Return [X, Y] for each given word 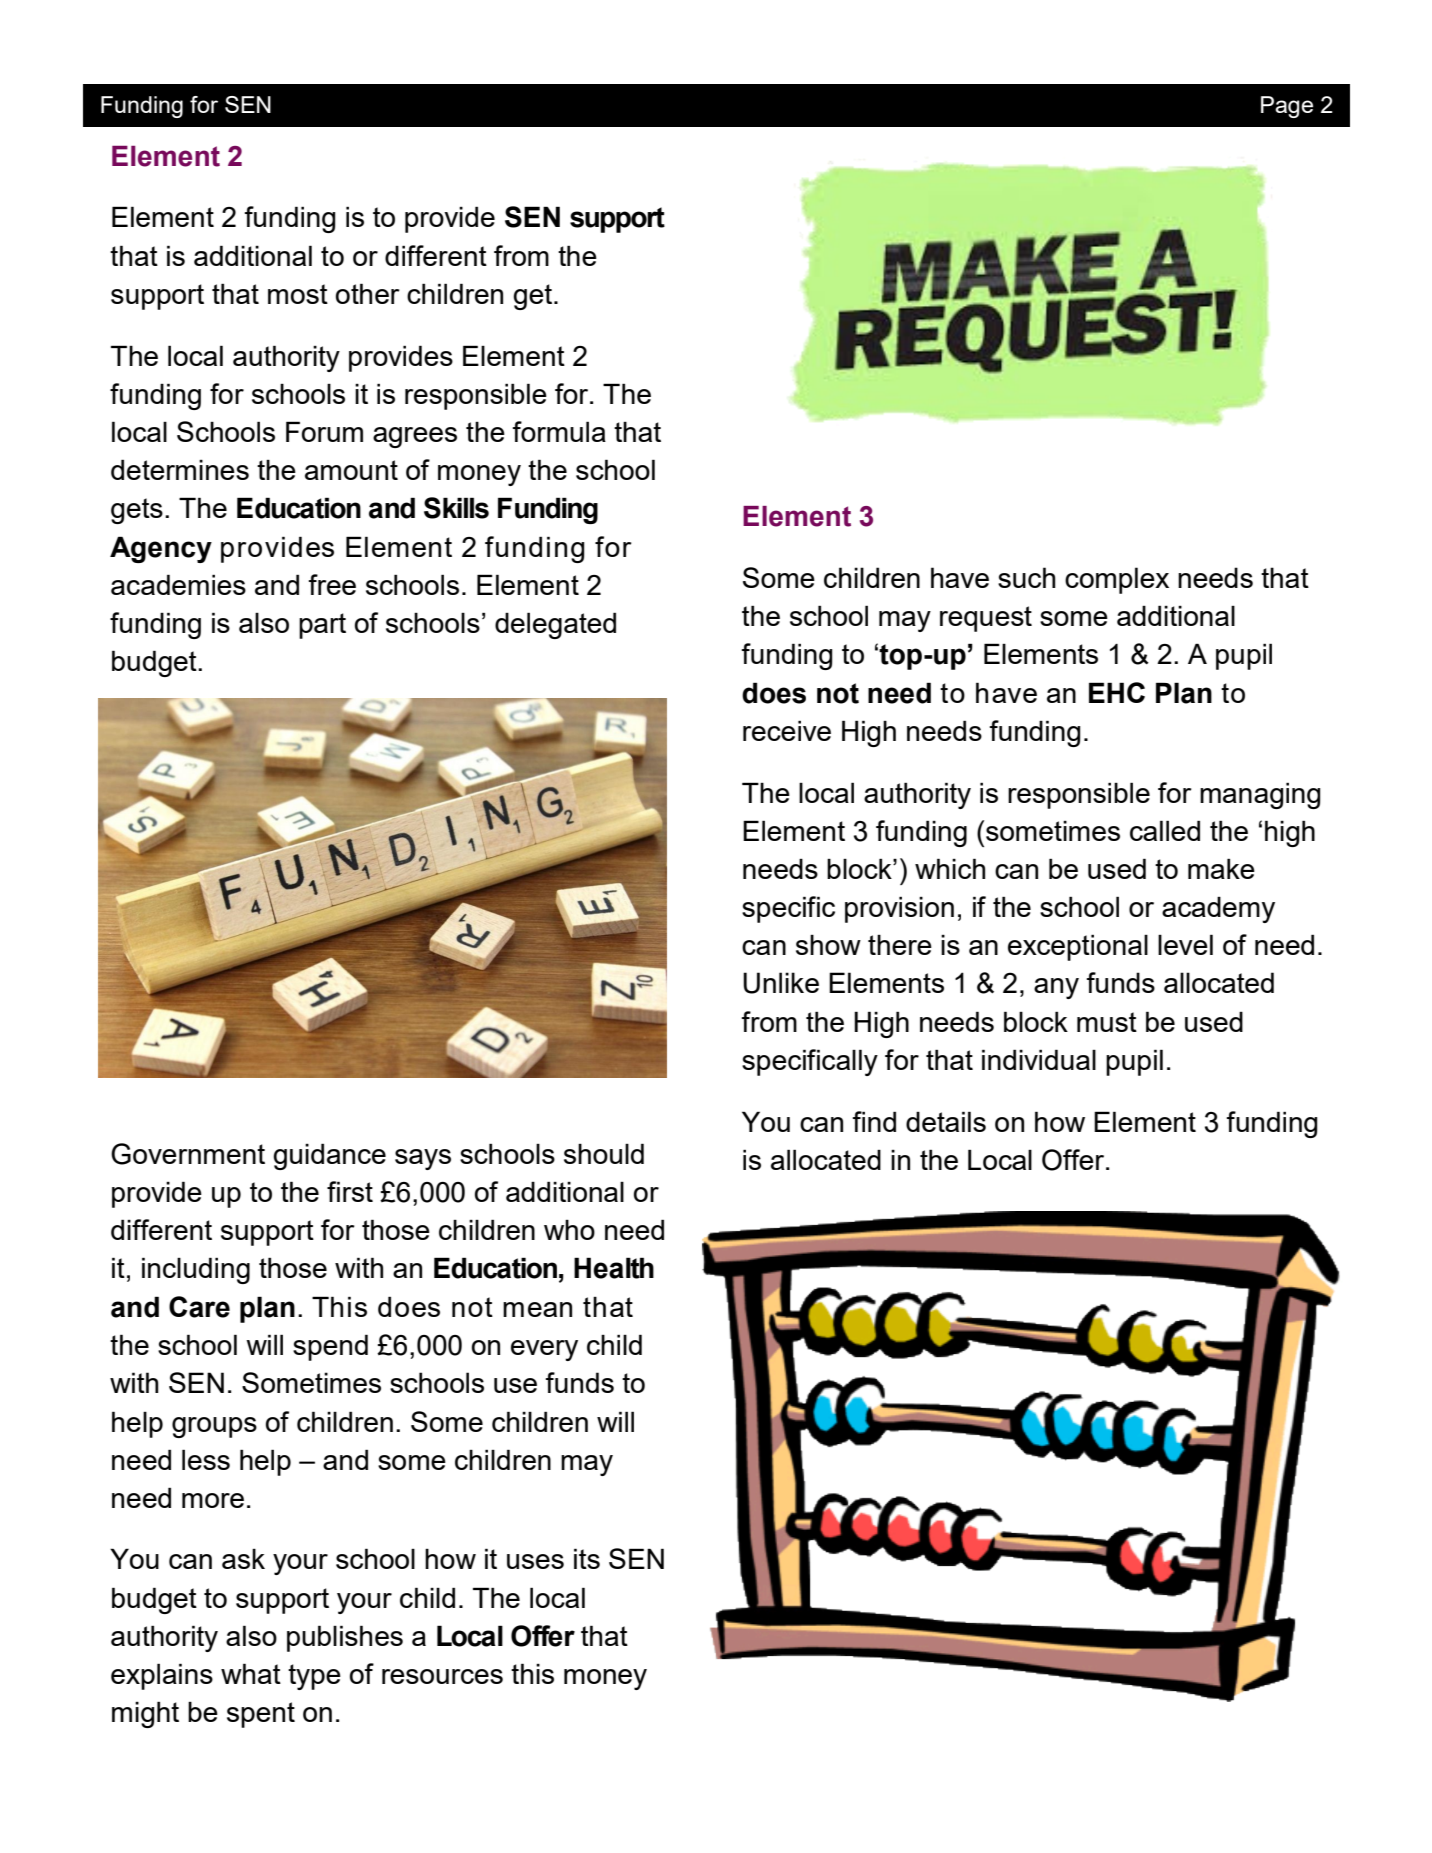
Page [1287, 107]
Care [199, 1307]
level [1185, 944]
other [368, 293]
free [332, 584]
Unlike [781, 983]
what [251, 1673]
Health [614, 1268]
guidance [329, 1156]
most [298, 294]
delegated [555, 625]
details [946, 1121]
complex [1117, 580]
